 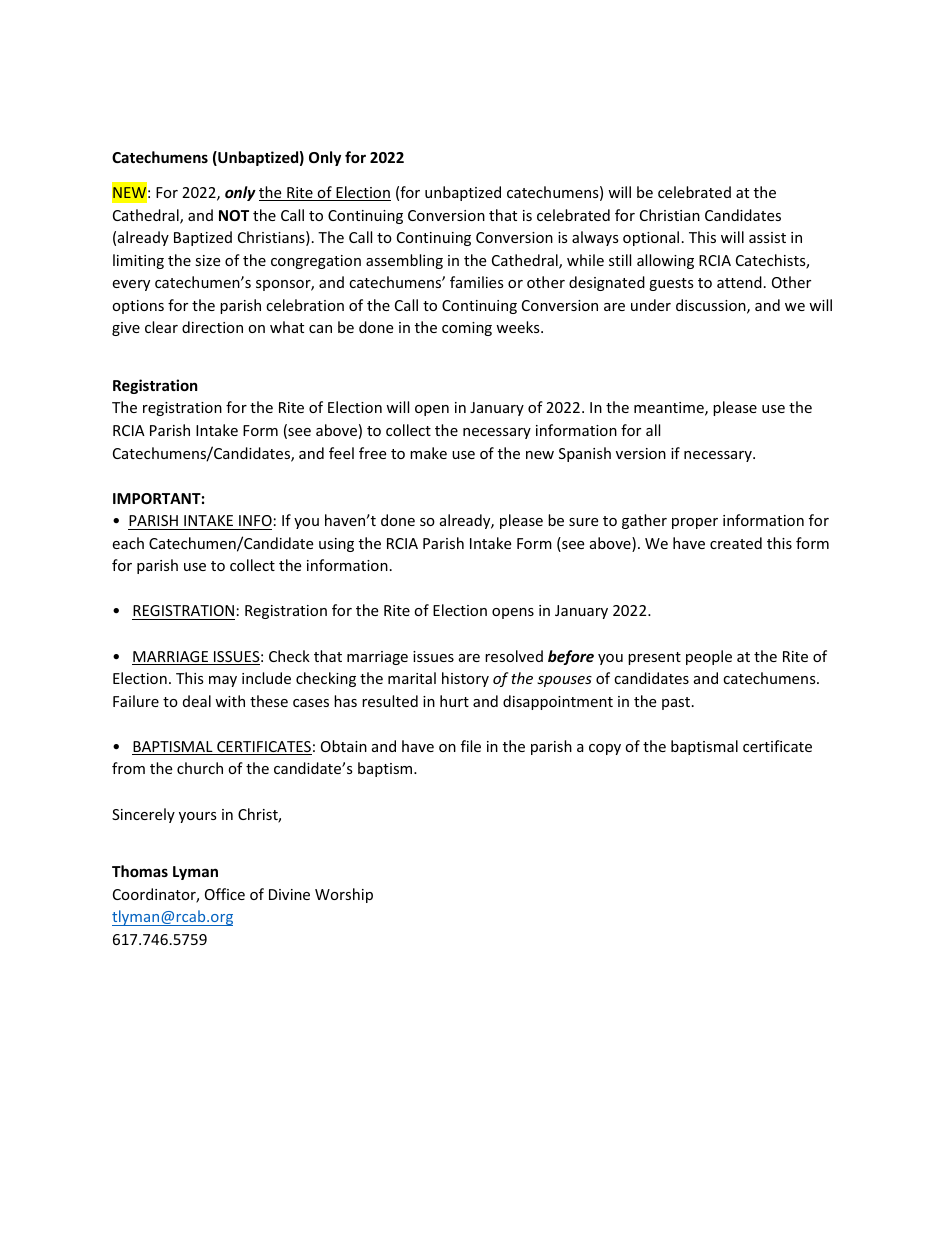 I want to click on may, so click(x=223, y=681).
